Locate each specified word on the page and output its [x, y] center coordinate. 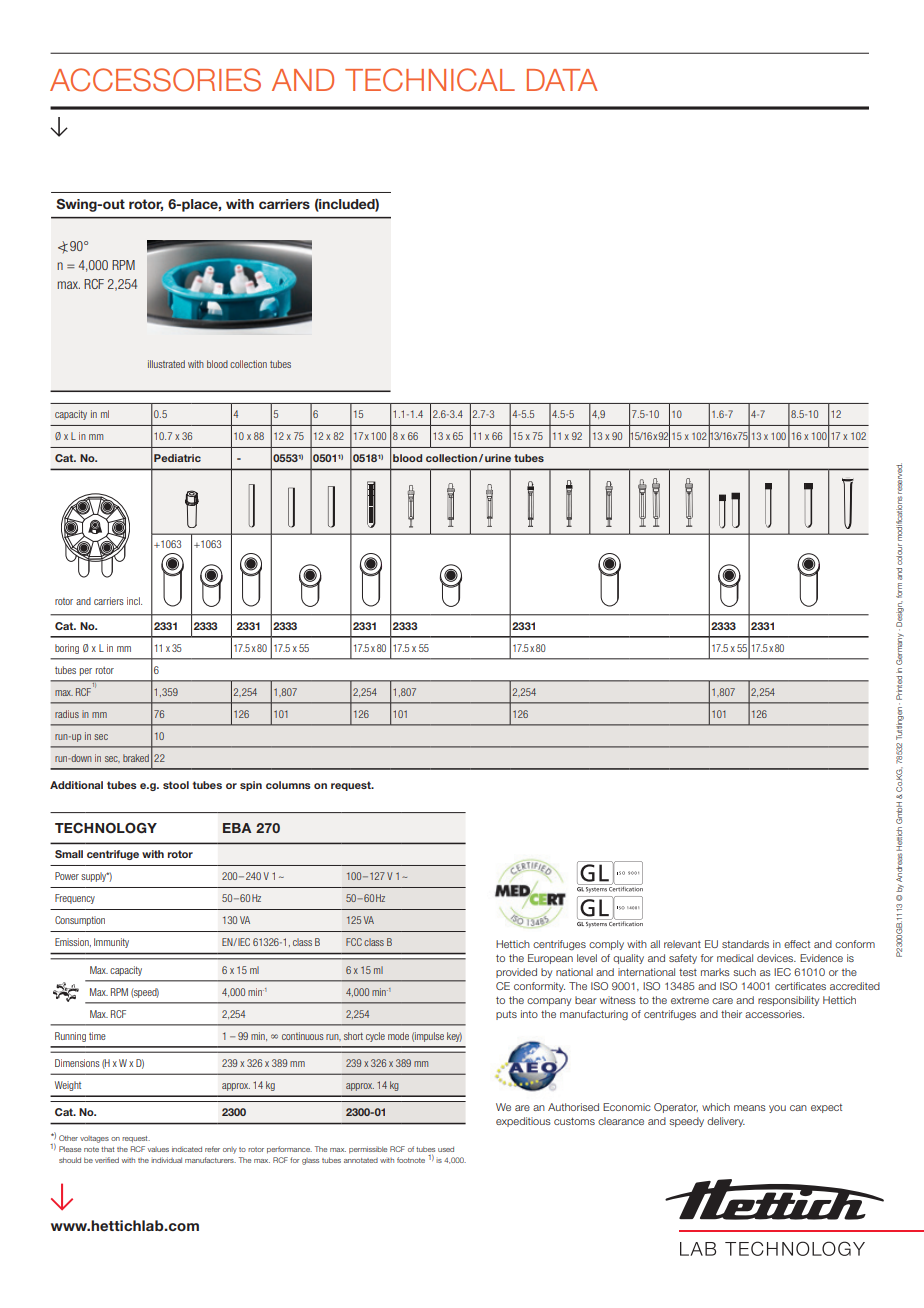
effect [797, 944]
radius [67, 714]
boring [67, 649]
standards [745, 944]
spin [251, 786]
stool [176, 785]
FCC [354, 942]
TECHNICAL [430, 80]
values [158, 1149]
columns [288, 785]
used [446, 1149]
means [750, 1108]
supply [95, 877]
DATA [562, 80]
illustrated [166, 364]
